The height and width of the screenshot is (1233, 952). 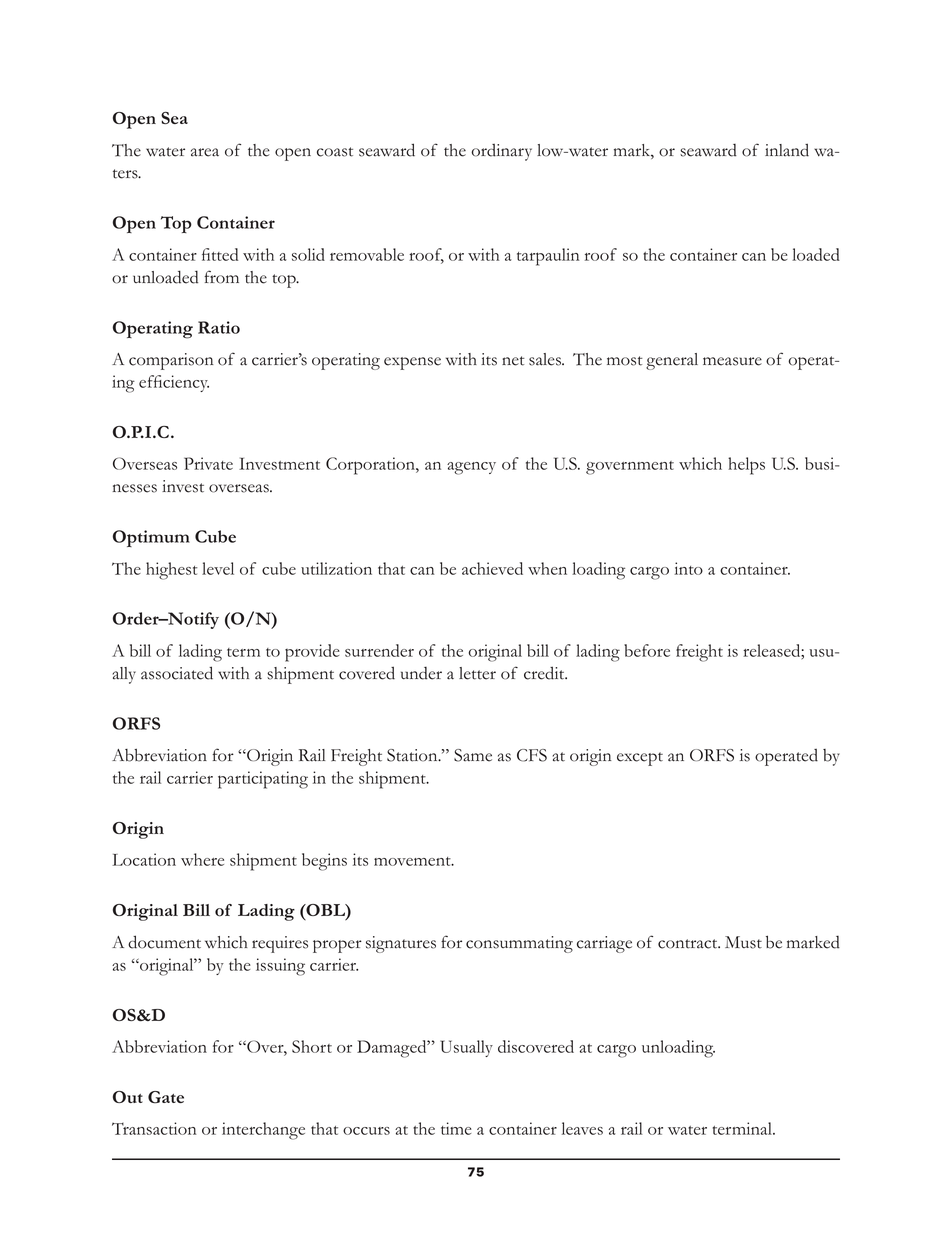 I want to click on inland, so click(x=787, y=150).
